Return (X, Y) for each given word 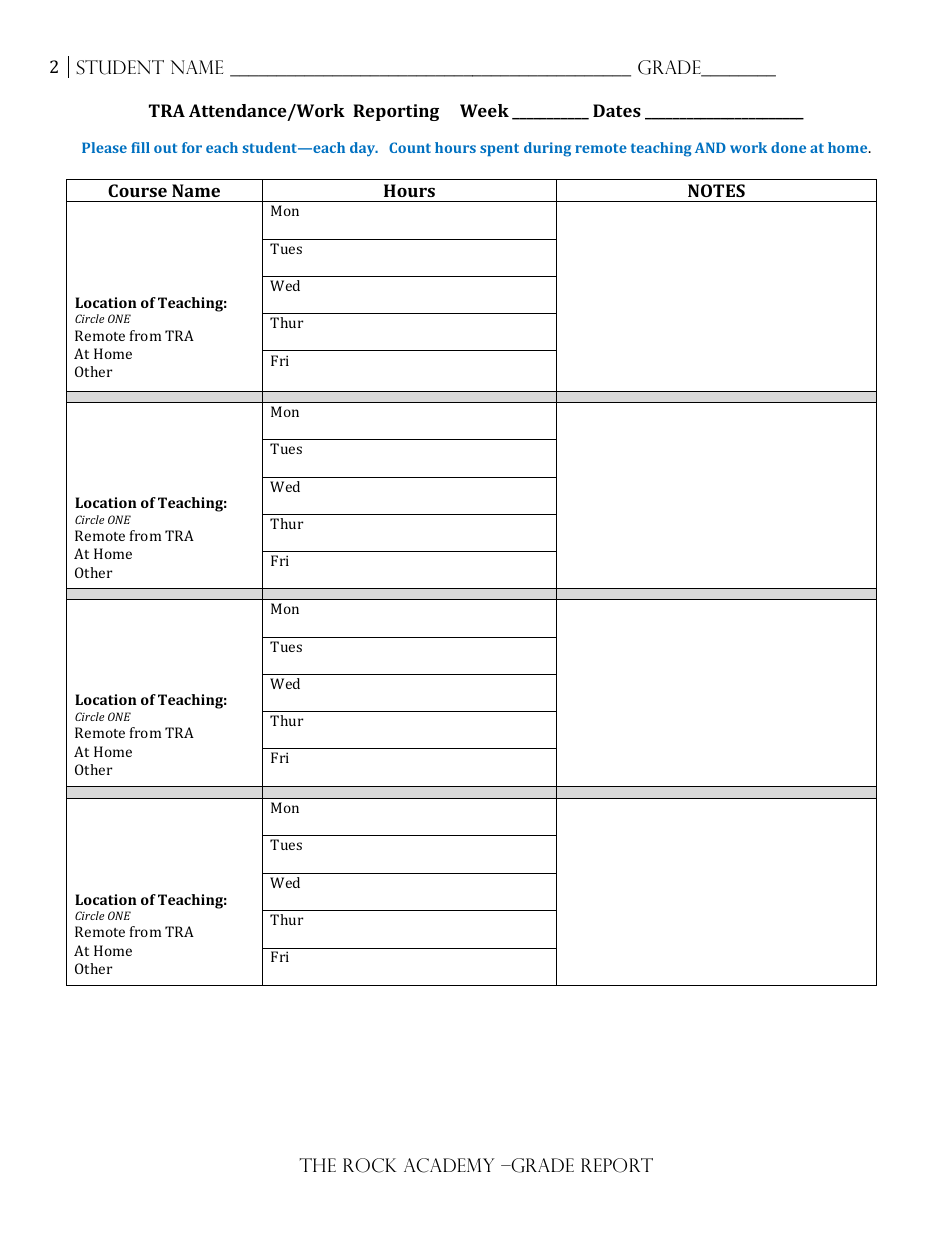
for (192, 147)
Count (410, 147)
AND (710, 147)
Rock (369, 1165)
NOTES (716, 190)
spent (499, 149)
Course (137, 190)
